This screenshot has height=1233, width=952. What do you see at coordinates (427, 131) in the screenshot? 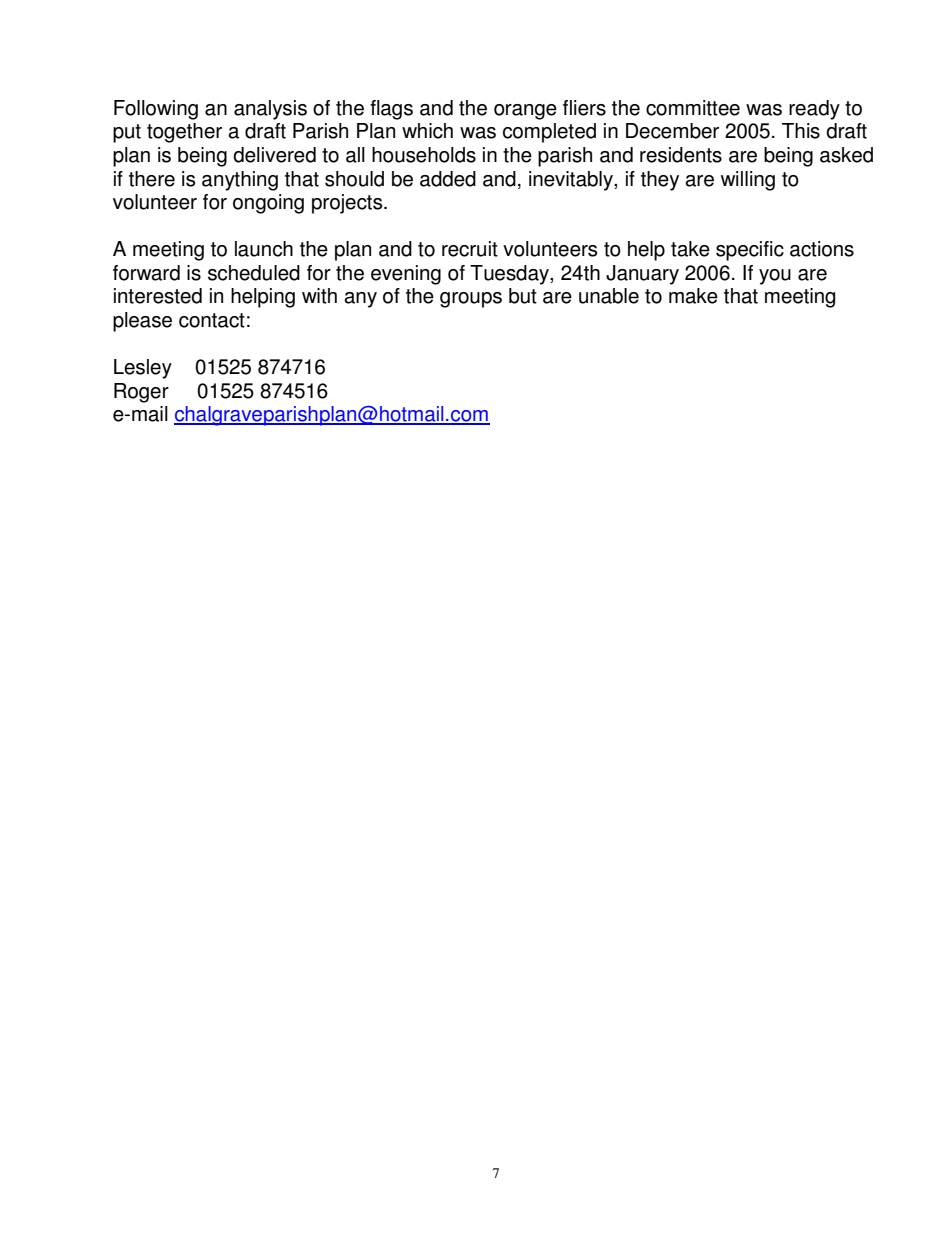
I see `which` at bounding box center [427, 131].
